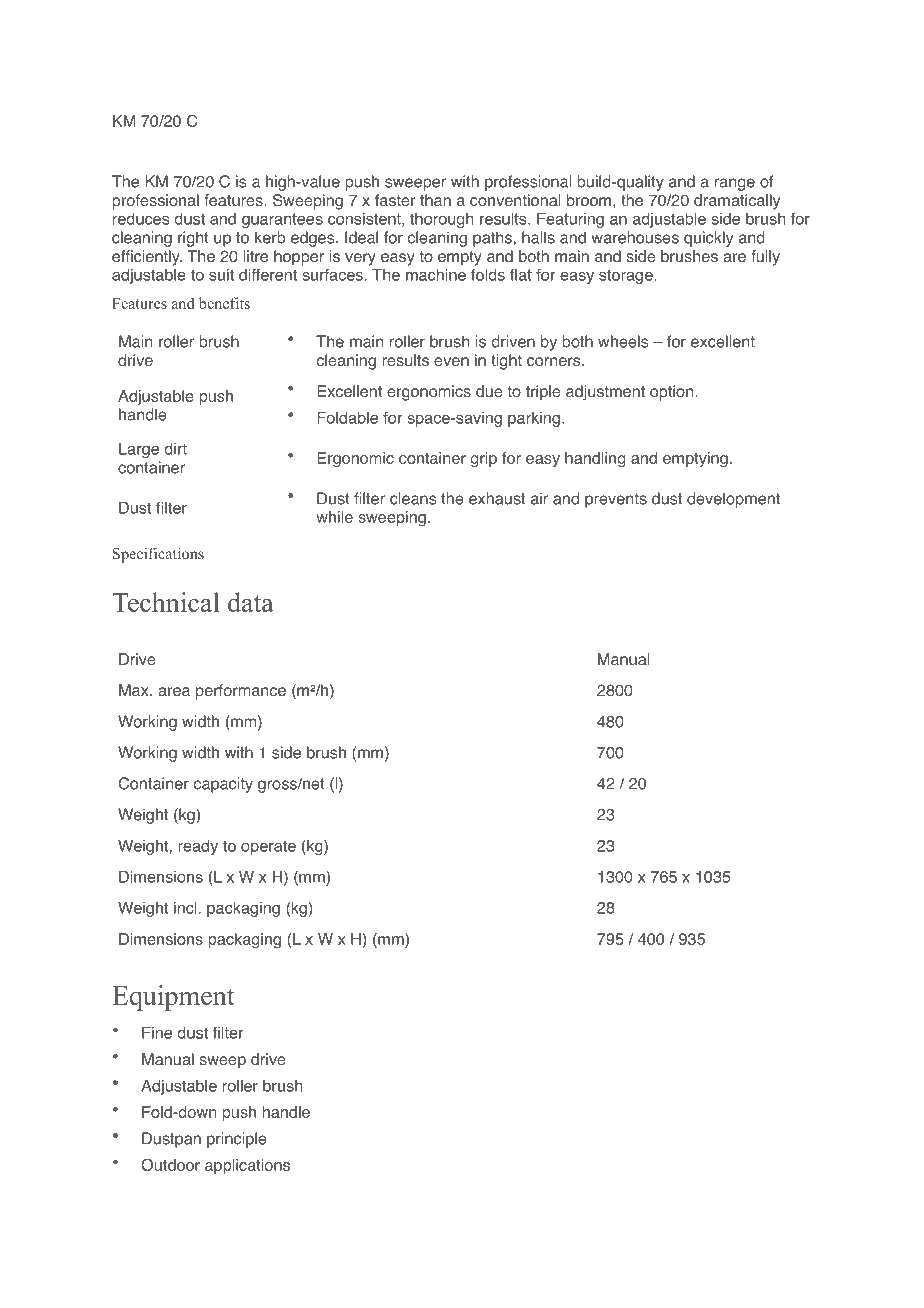 Image resolution: width=924 pixels, height=1308 pixels. What do you see at coordinates (483, 460) in the screenshot?
I see `grip` at bounding box center [483, 460].
